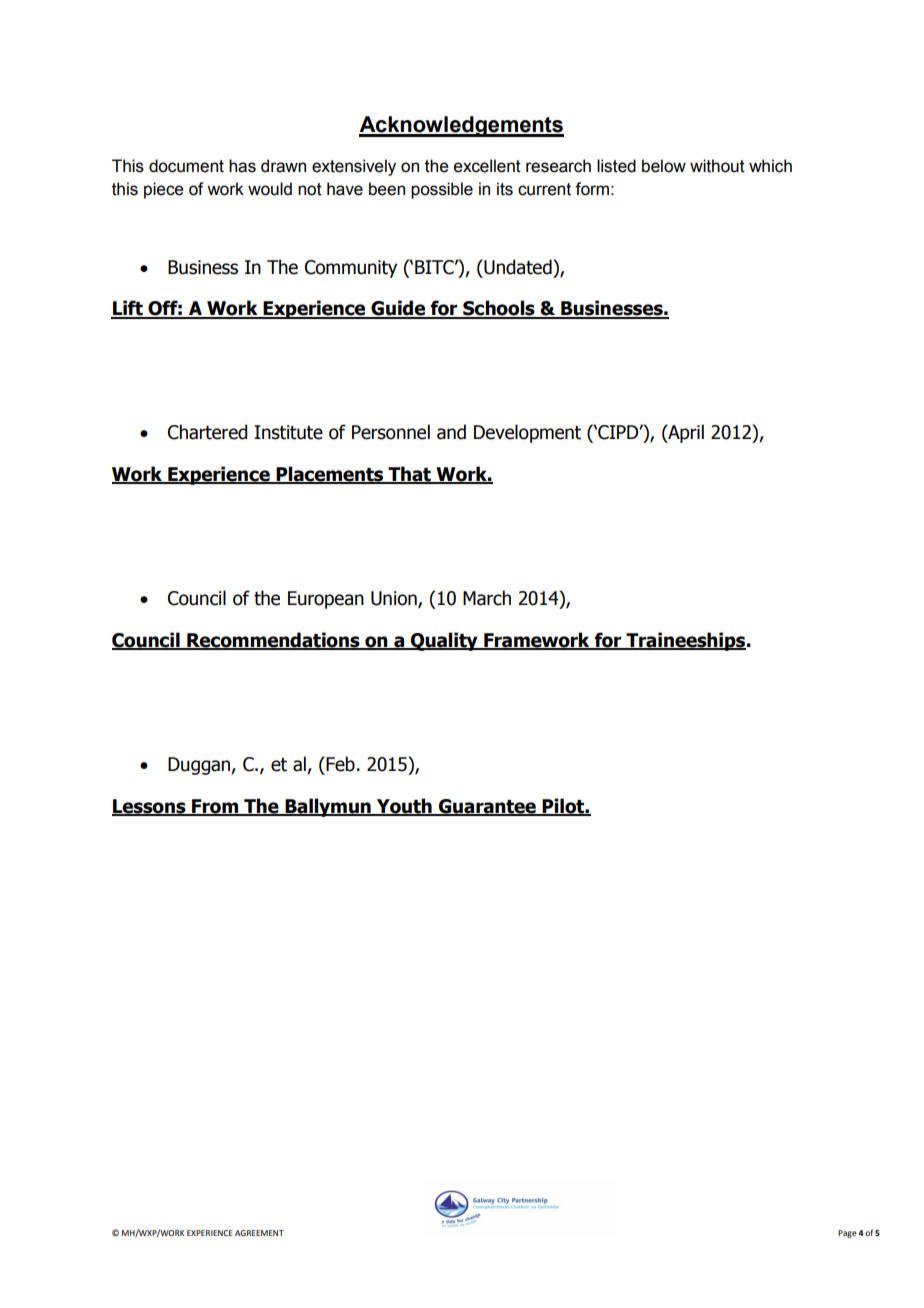 The image size is (924, 1308). I want to click on Youth, so click(404, 806).
